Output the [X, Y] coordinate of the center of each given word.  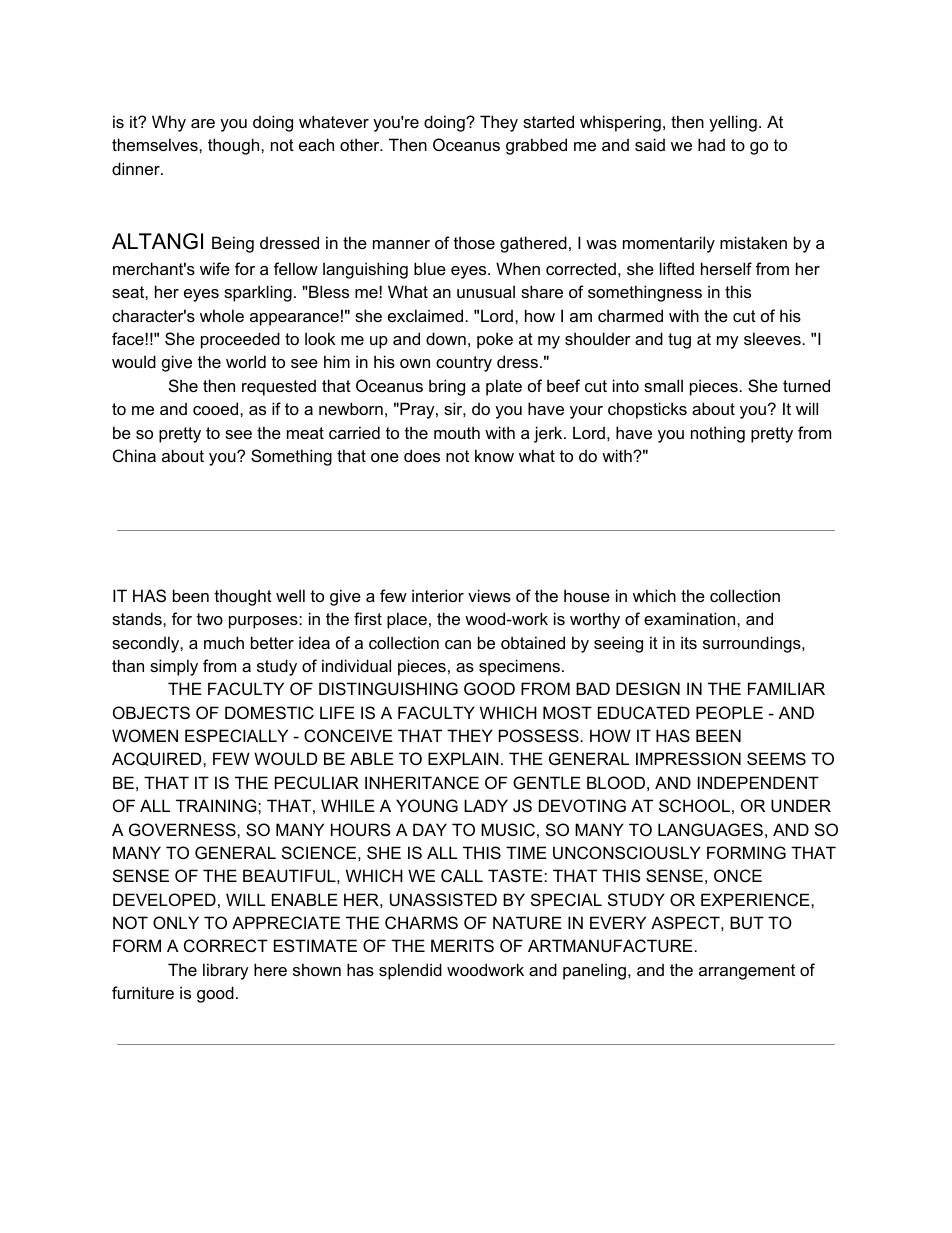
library [226, 971]
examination [691, 618]
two [210, 619]
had [711, 144]
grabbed [536, 146]
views [489, 595]
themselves [156, 144]
